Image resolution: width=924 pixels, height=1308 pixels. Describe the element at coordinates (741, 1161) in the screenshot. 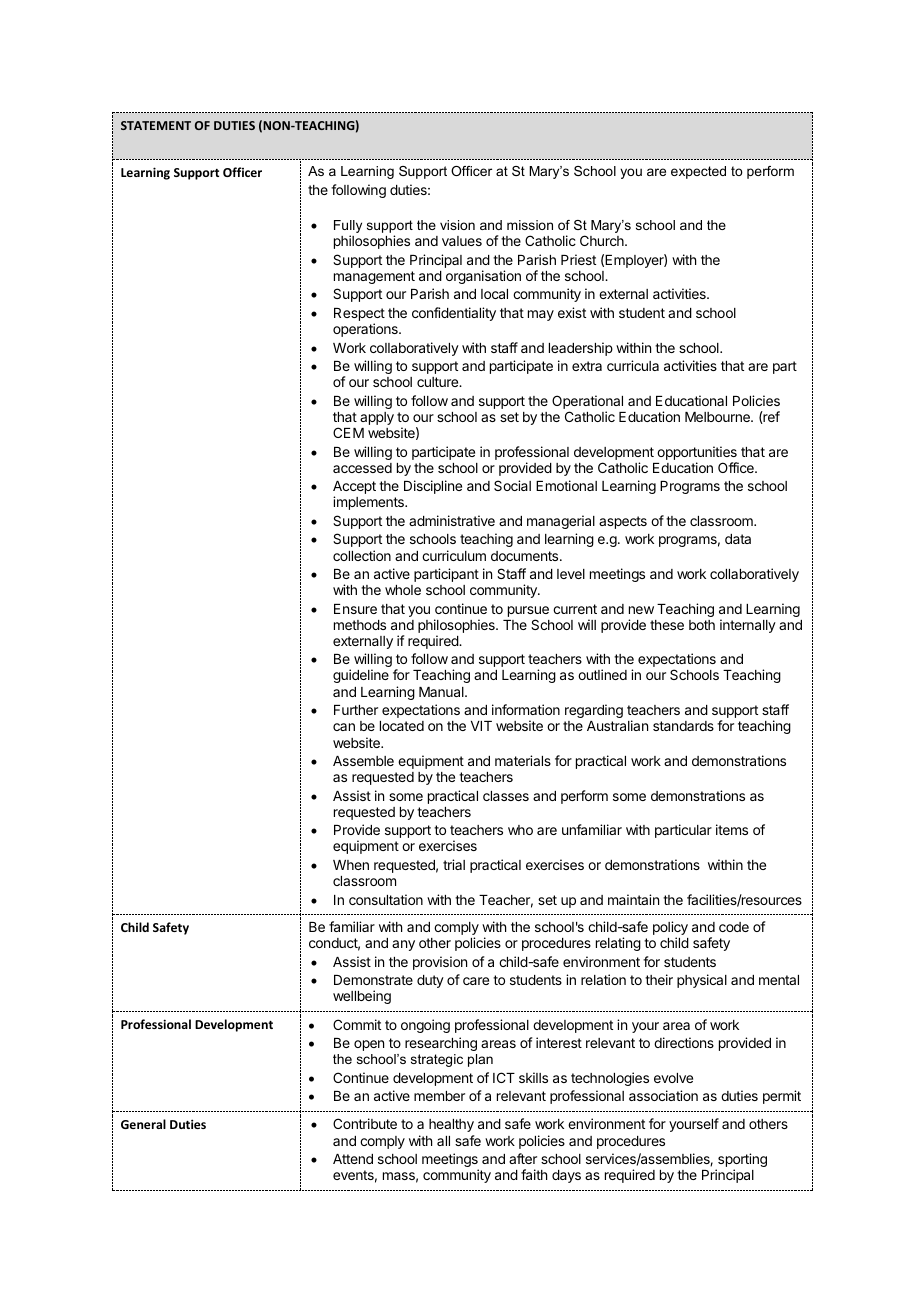

I see `sporting` at that location.
